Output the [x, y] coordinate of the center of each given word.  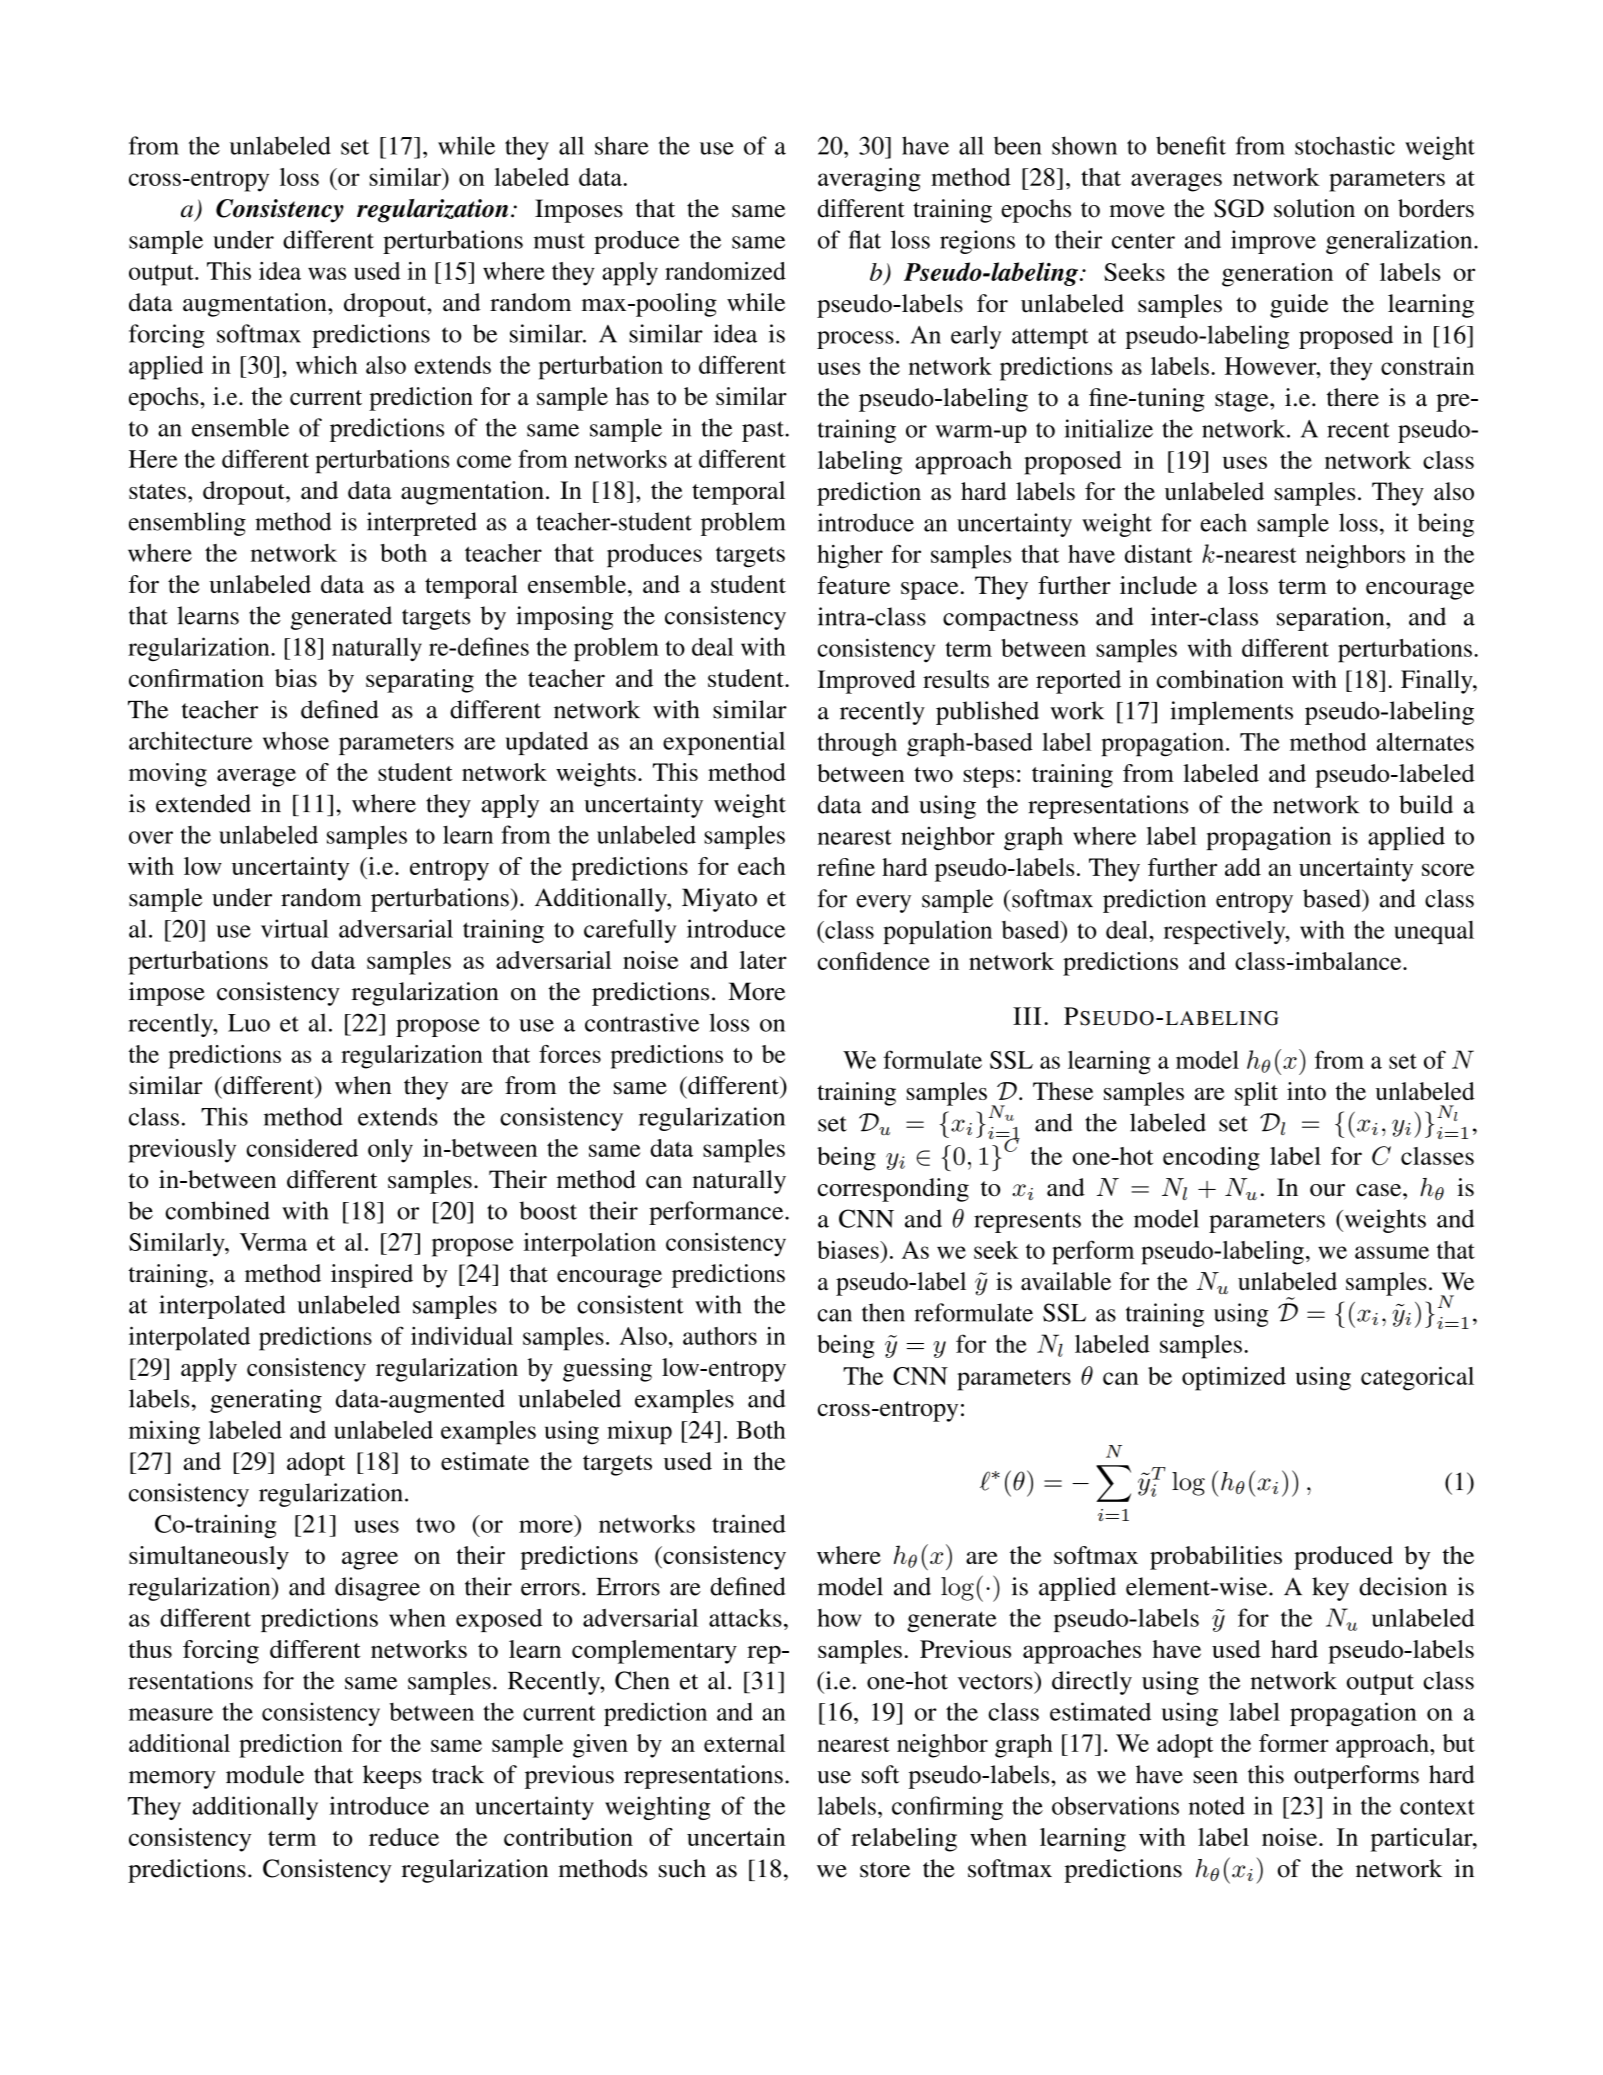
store [885, 1870]
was [327, 273]
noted [1217, 1805]
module [265, 1774]
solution [1314, 208]
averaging [869, 180]
